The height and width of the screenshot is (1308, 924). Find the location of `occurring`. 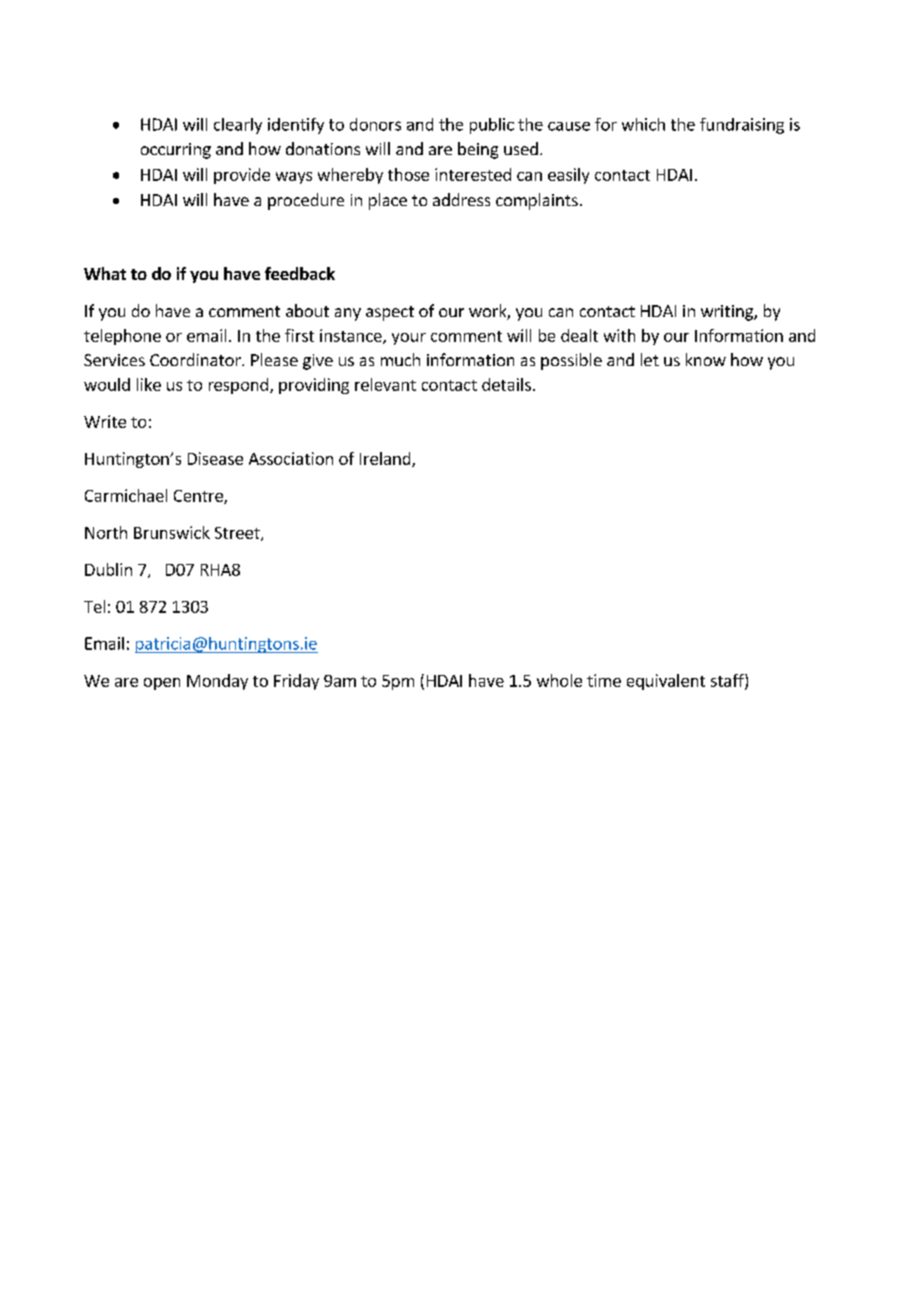

occurring is located at coordinates (176, 151).
